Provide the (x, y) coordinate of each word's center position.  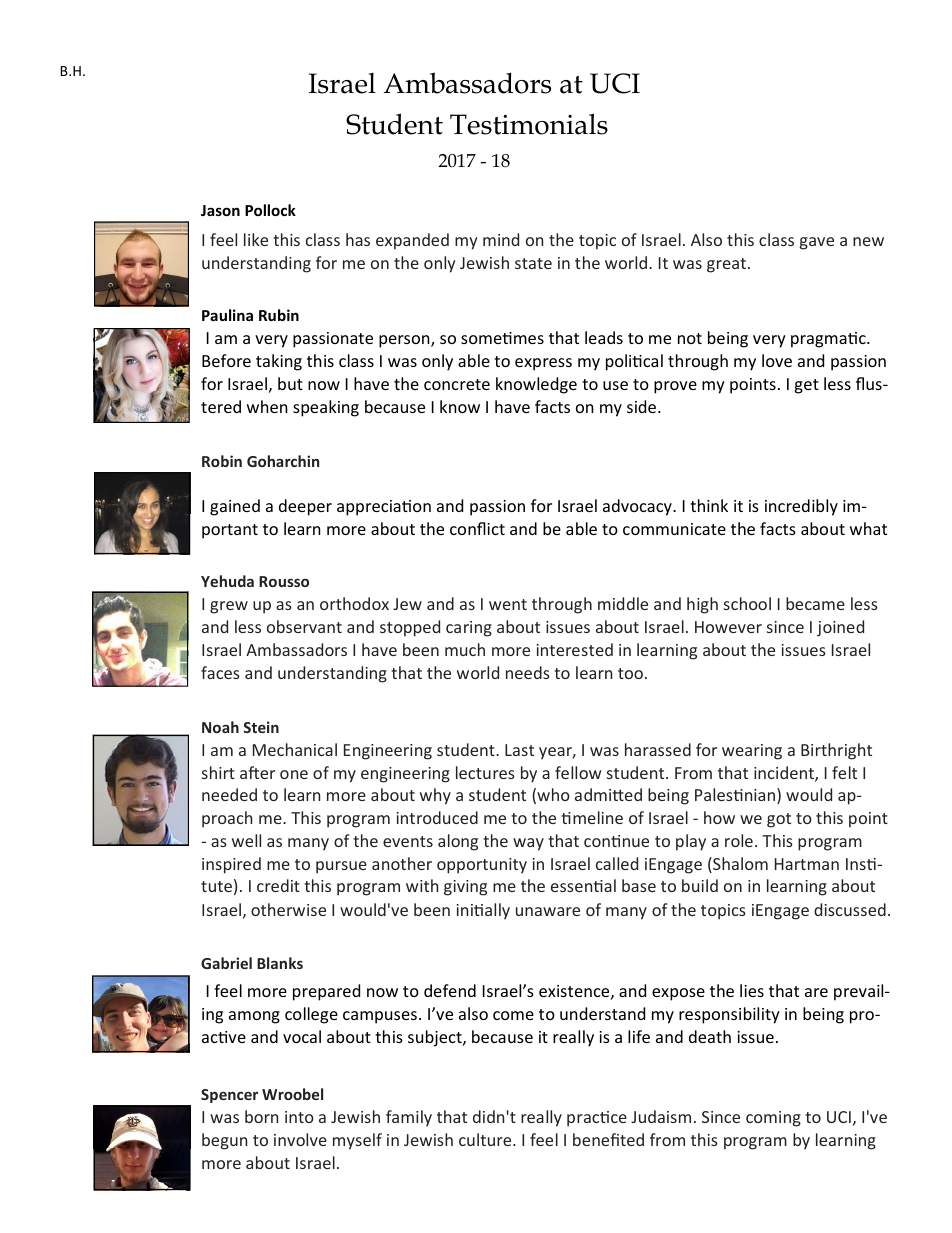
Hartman (807, 864)
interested (575, 649)
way (528, 844)
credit (278, 885)
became (815, 603)
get (806, 386)
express (543, 364)
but (290, 383)
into (299, 1117)
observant (304, 626)
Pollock (270, 210)
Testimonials (529, 124)
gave (817, 243)
